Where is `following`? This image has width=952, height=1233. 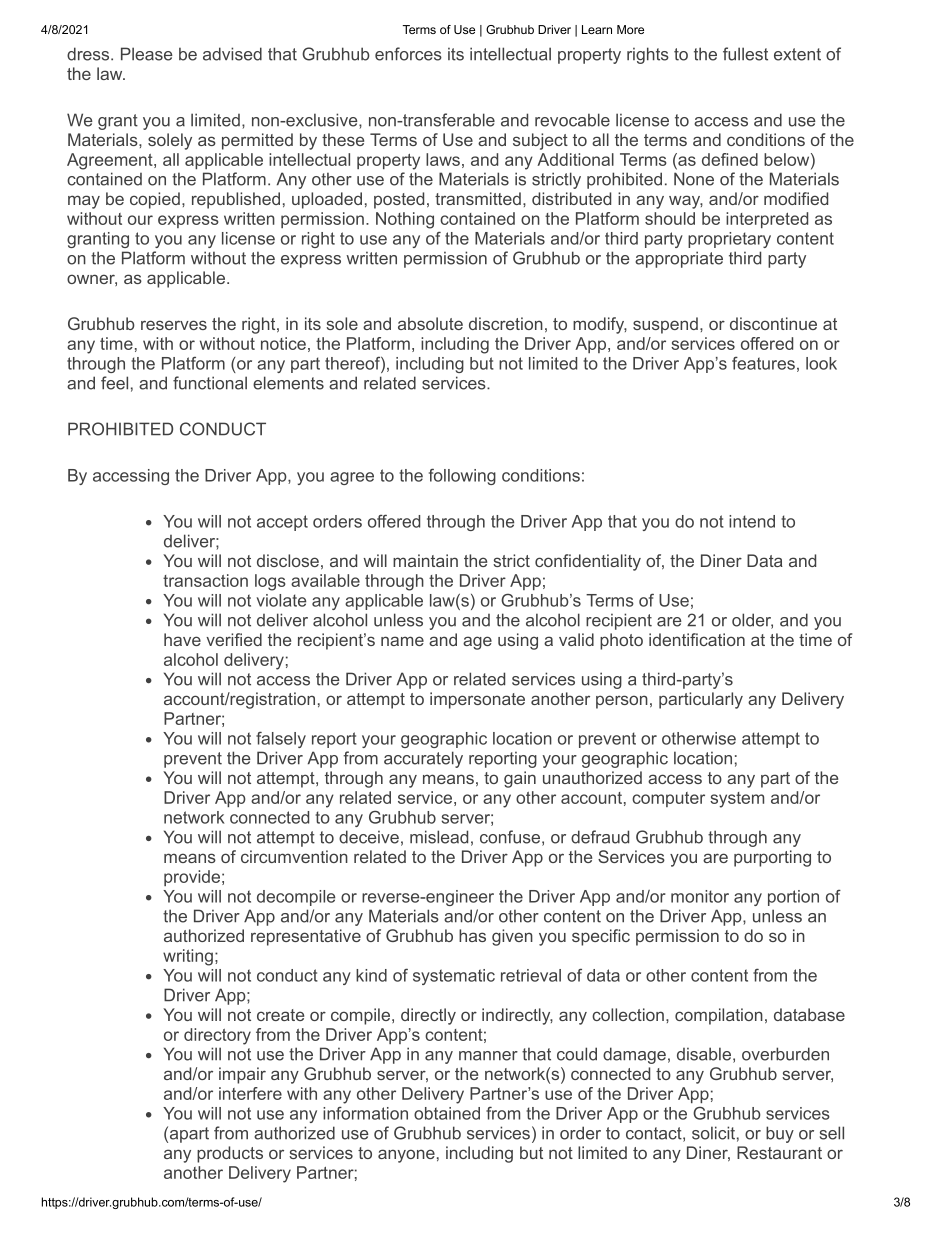 following is located at coordinates (462, 476).
